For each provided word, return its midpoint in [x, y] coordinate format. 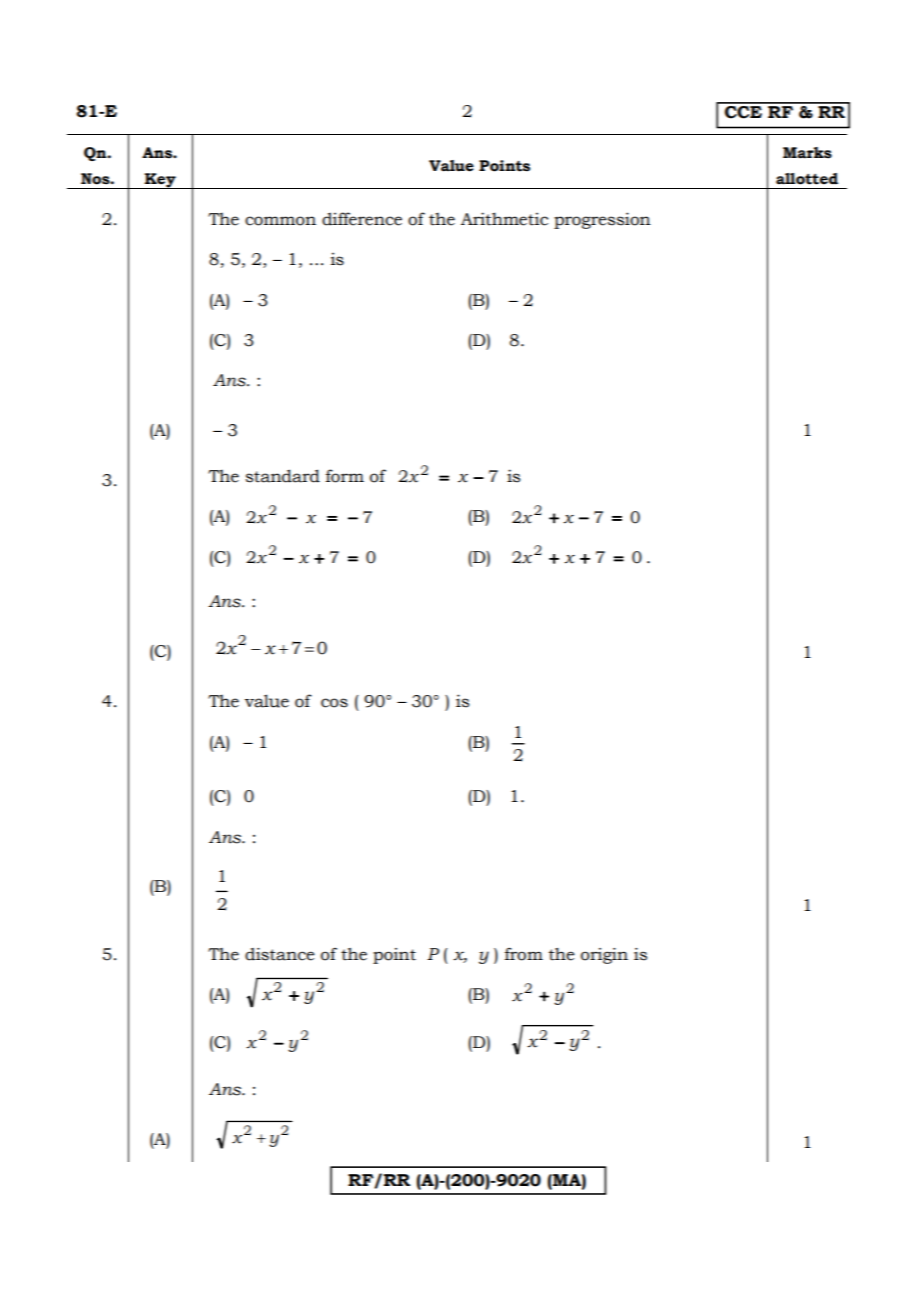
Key [160, 181]
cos [334, 703]
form [345, 476]
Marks [807, 153]
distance [280, 954]
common [280, 221]
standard [283, 476]
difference [362, 219]
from [524, 954]
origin [604, 956]
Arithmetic [504, 219]
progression [602, 220]
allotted [807, 179]
